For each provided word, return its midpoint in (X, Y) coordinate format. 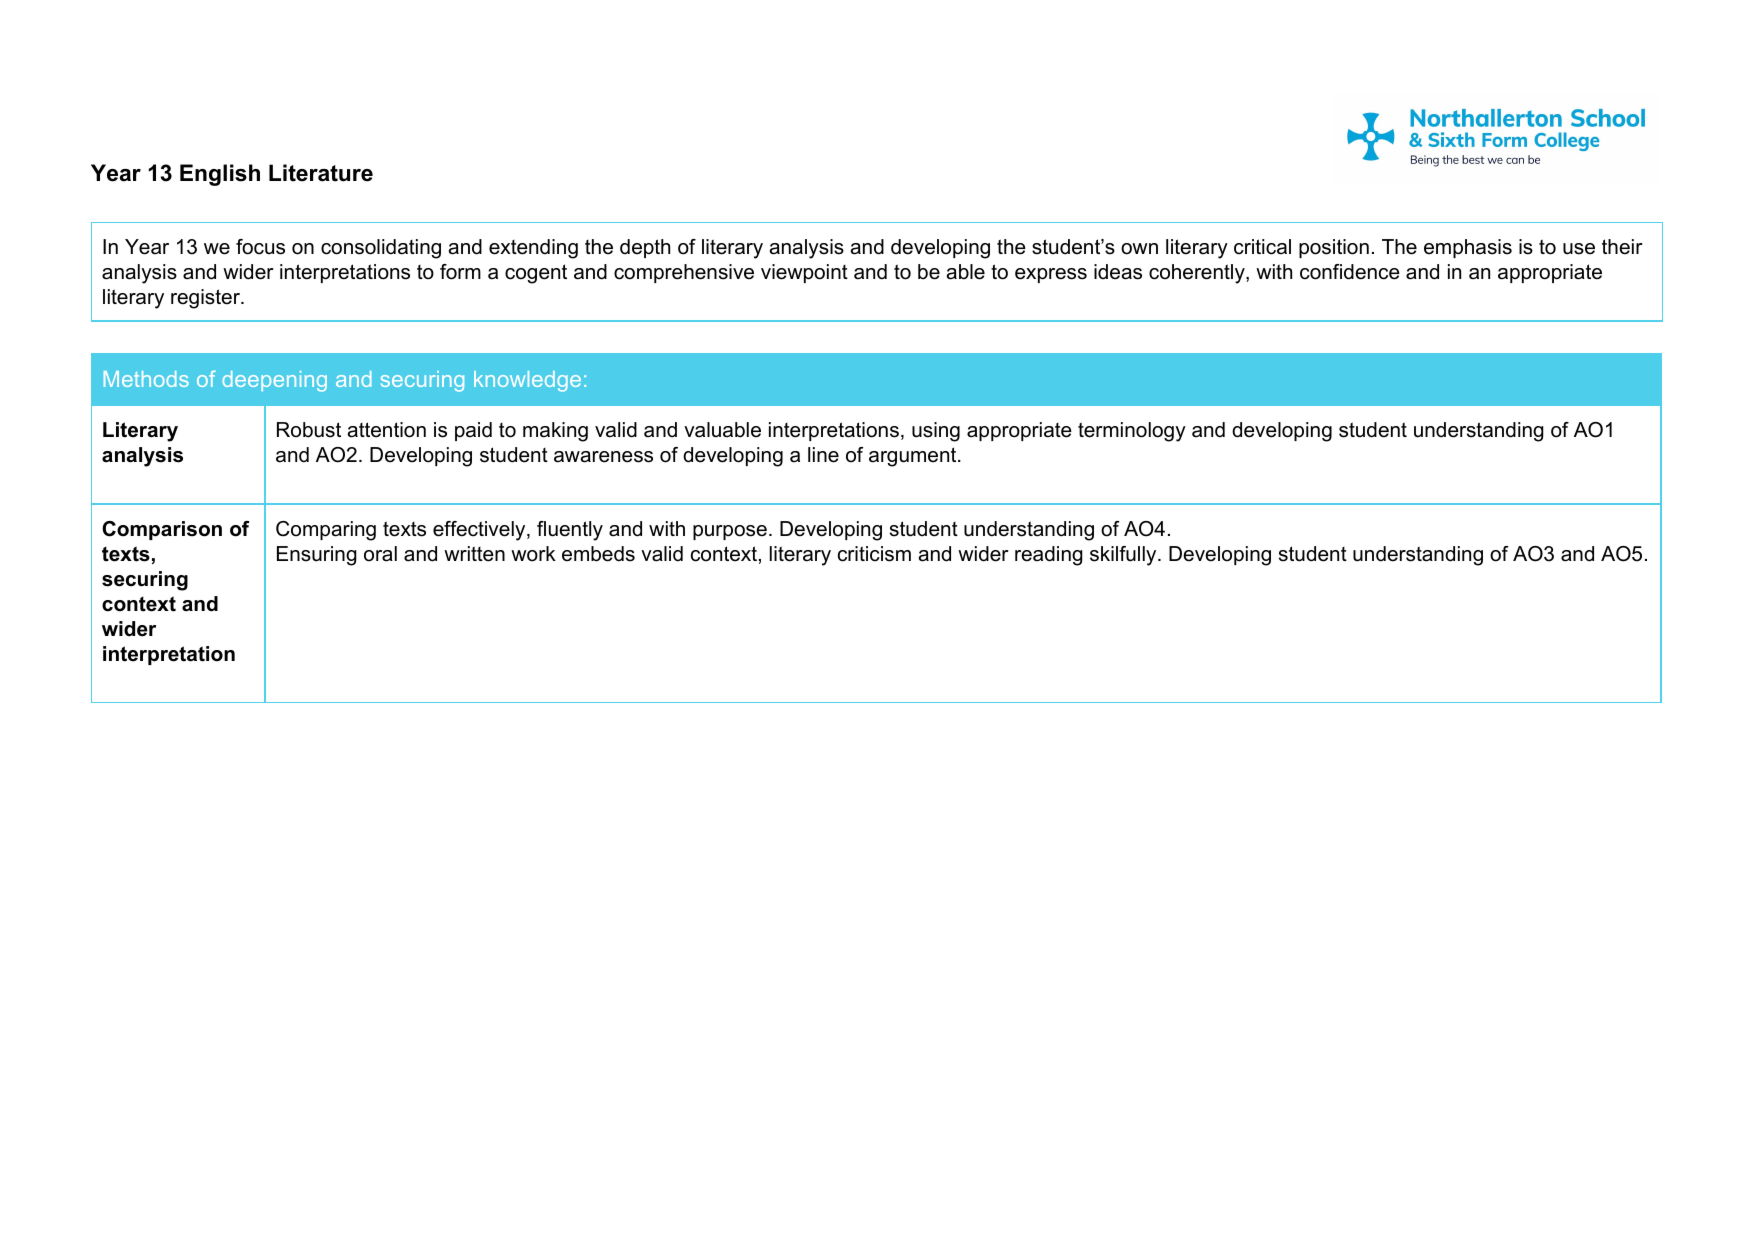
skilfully (1124, 556)
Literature (321, 173)
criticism (874, 554)
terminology (1132, 432)
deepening (274, 381)
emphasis (1468, 248)
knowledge (527, 381)
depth (645, 248)
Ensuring (317, 556)
